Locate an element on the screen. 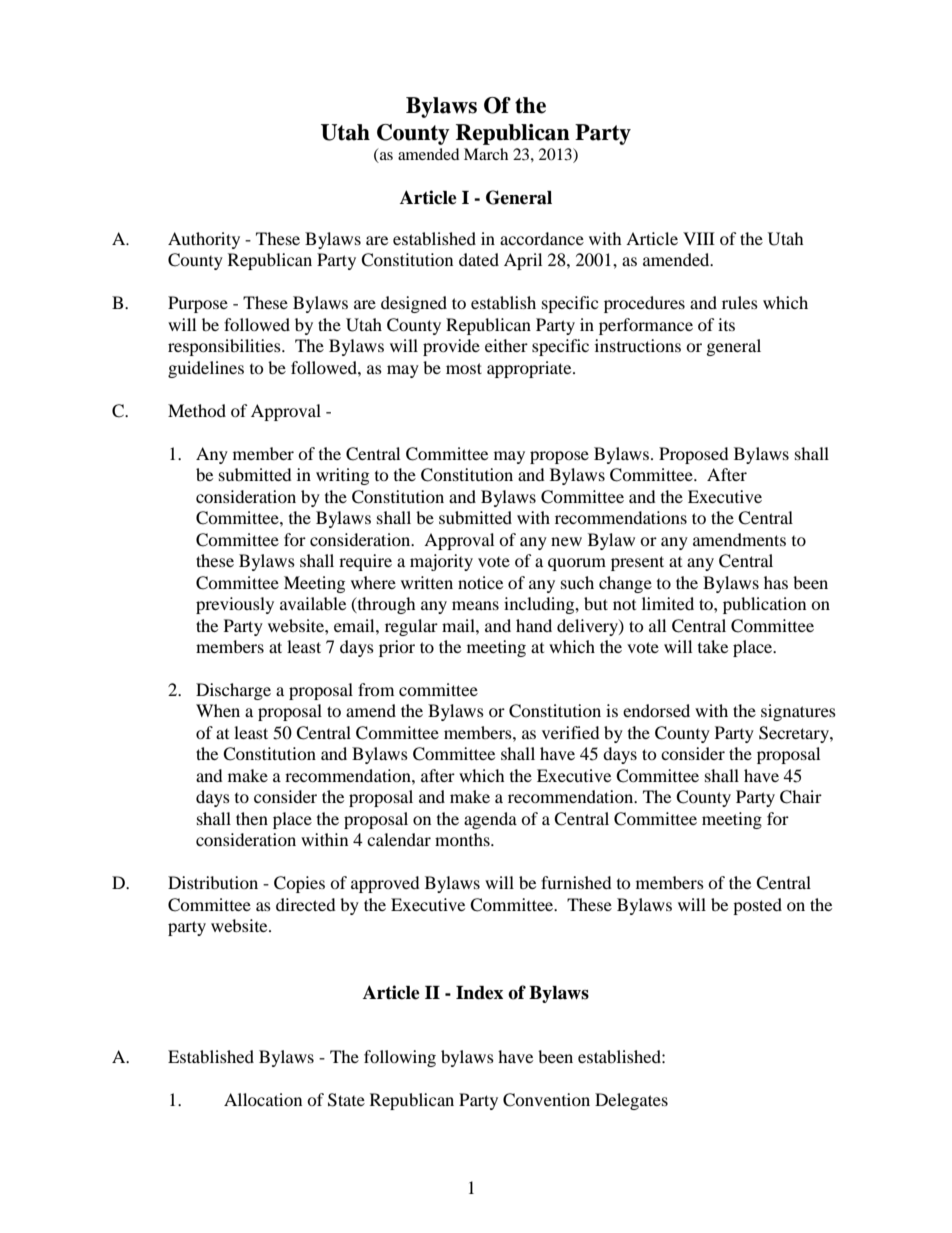 This screenshot has width=952, height=1233. take is located at coordinates (713, 646).
